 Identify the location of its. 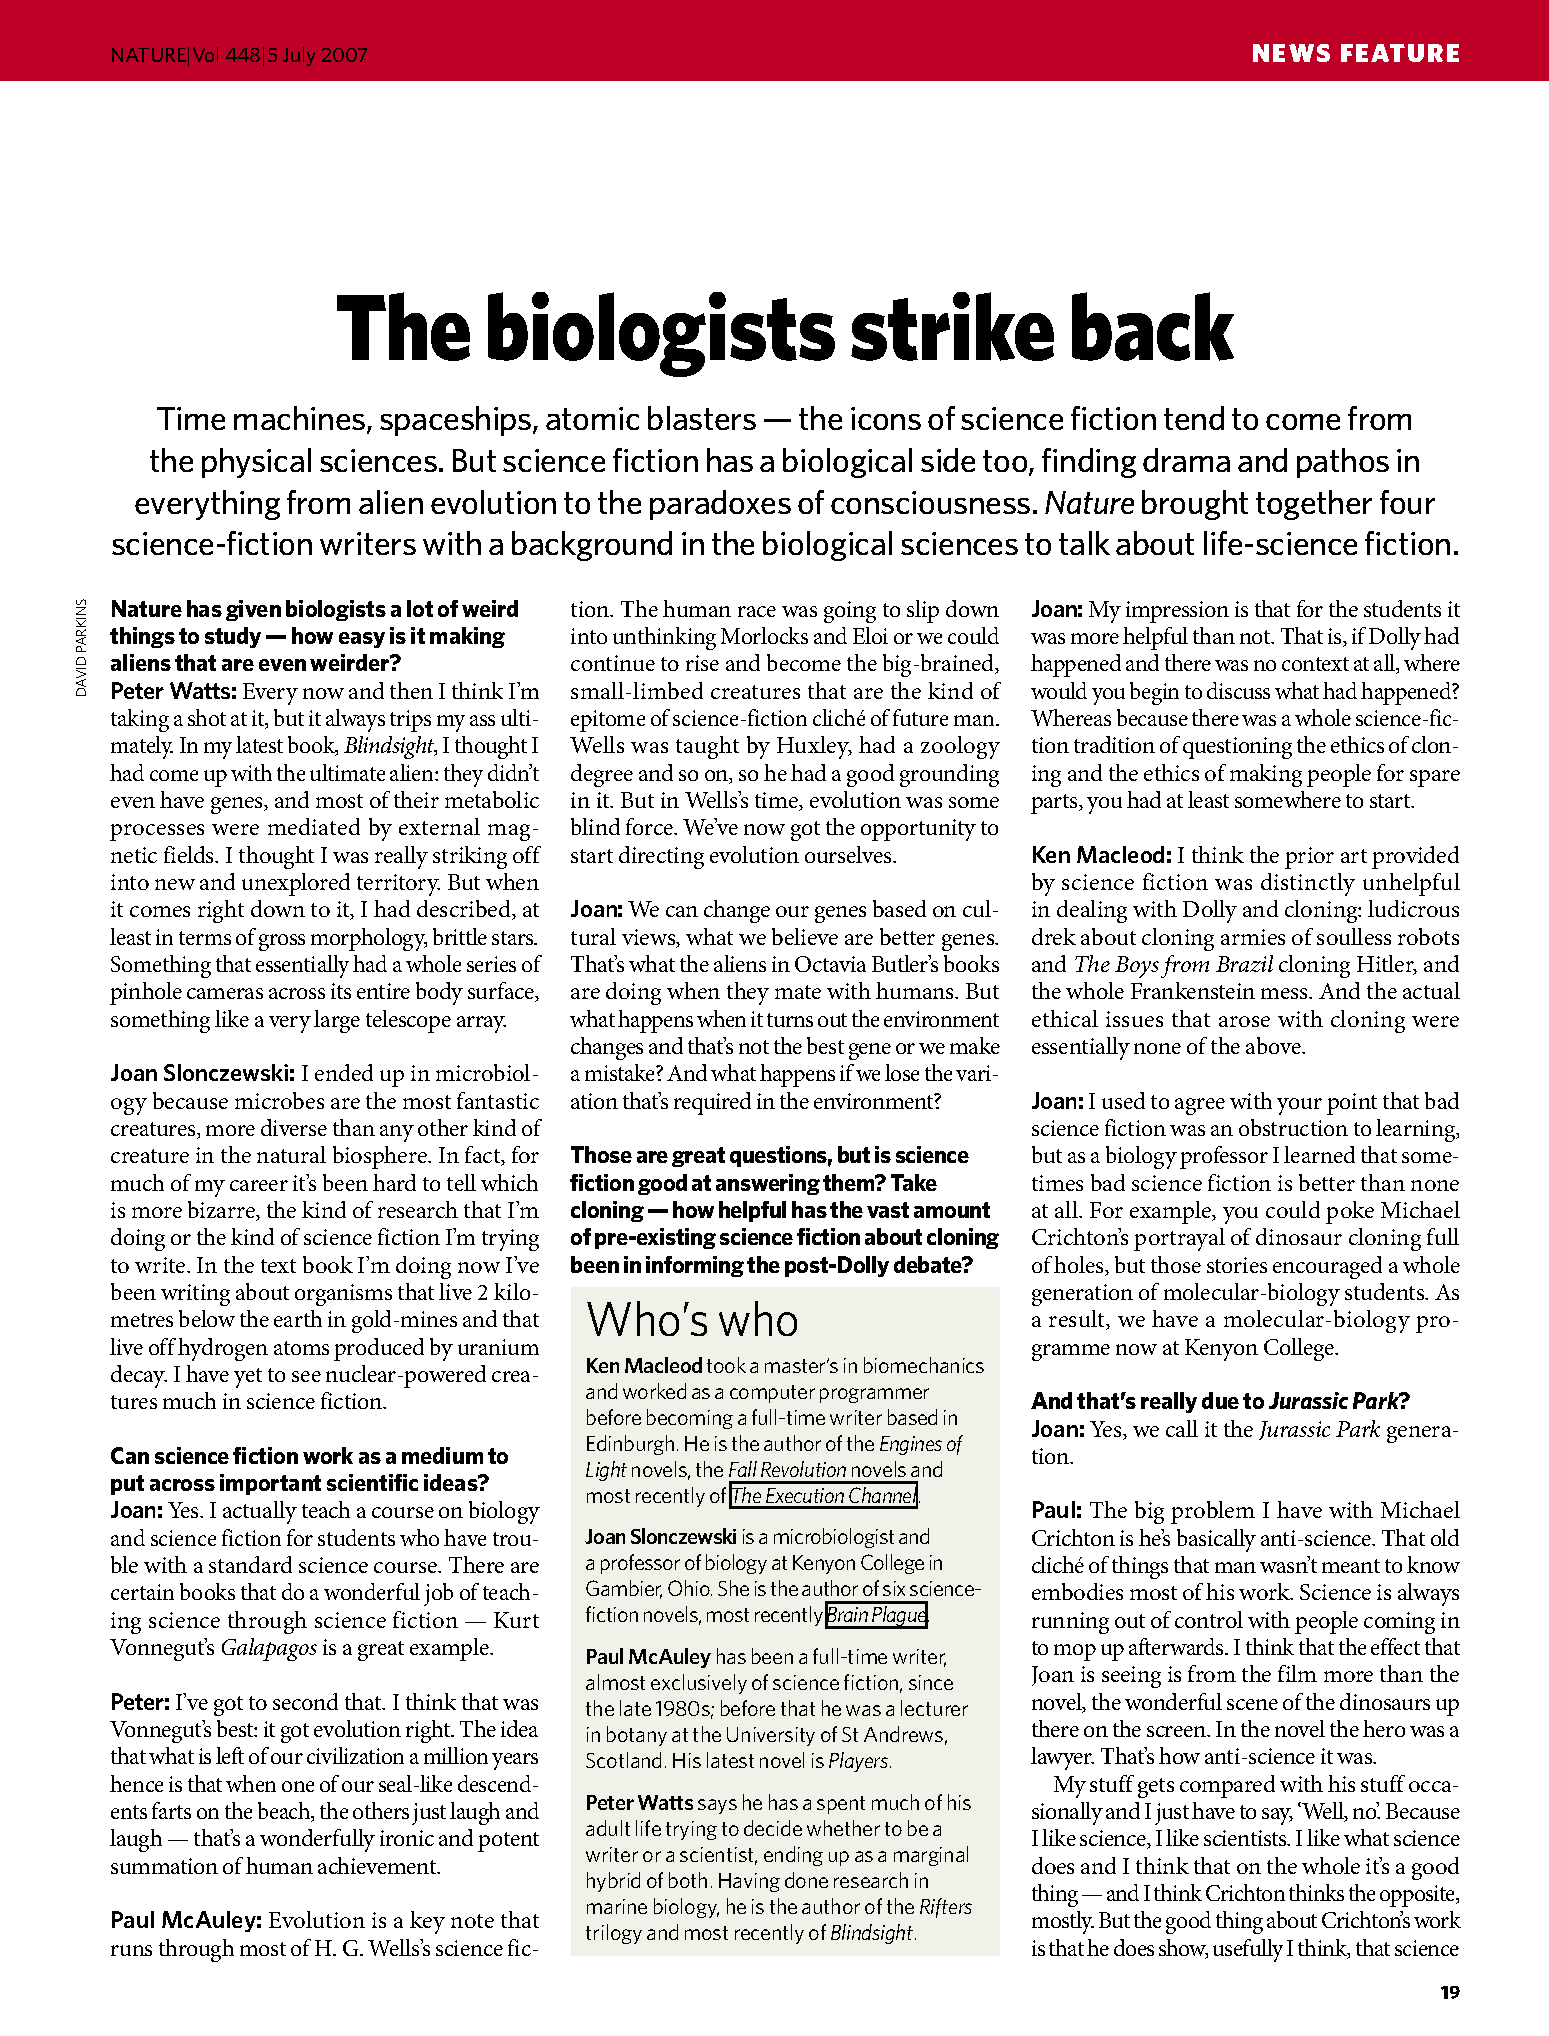
(341, 991).
